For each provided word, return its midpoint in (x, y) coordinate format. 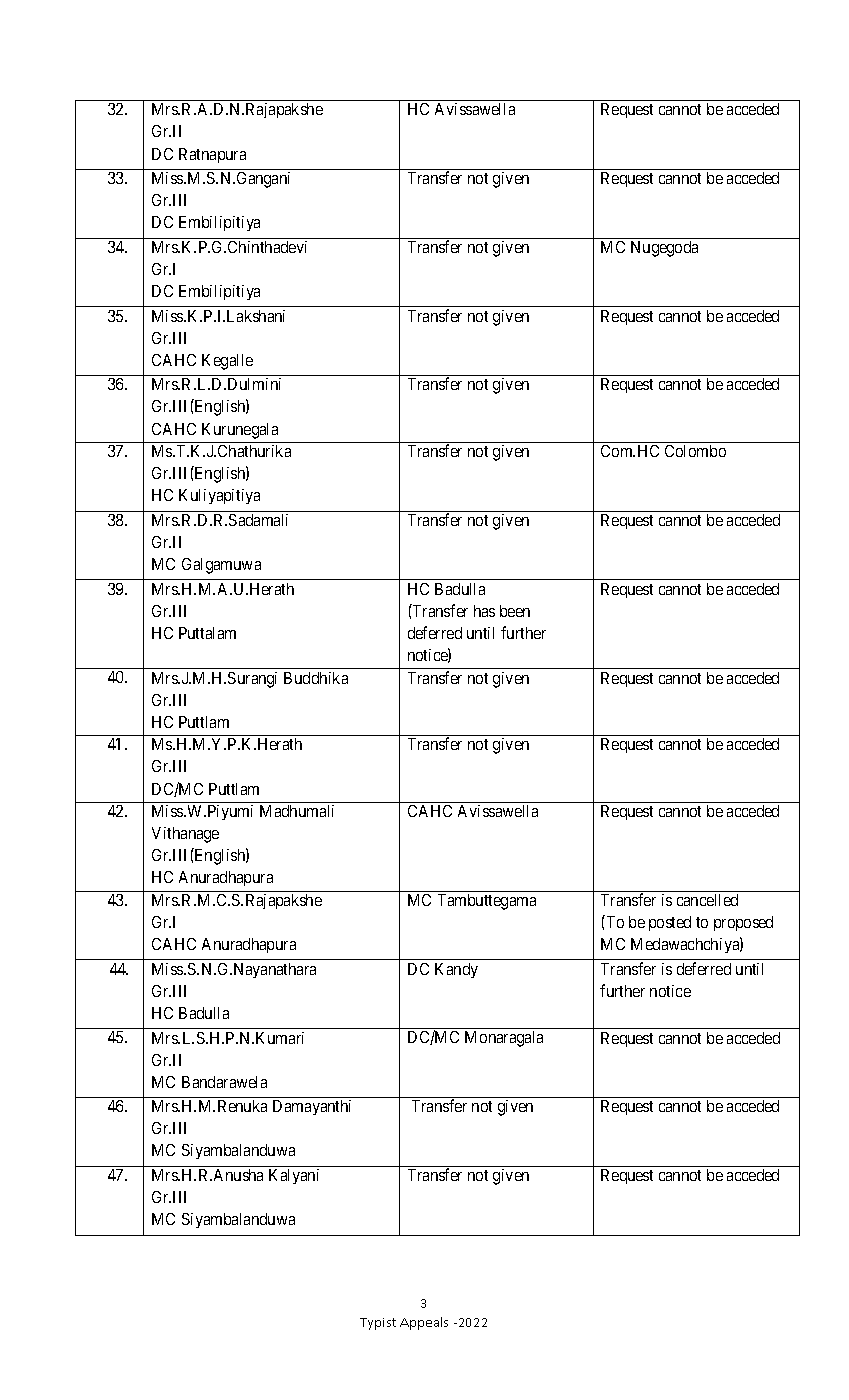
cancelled (707, 900)
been (515, 611)
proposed (743, 923)
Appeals (424, 1323)
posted (670, 923)
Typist (378, 1324)
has (484, 611)
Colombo (695, 451)
